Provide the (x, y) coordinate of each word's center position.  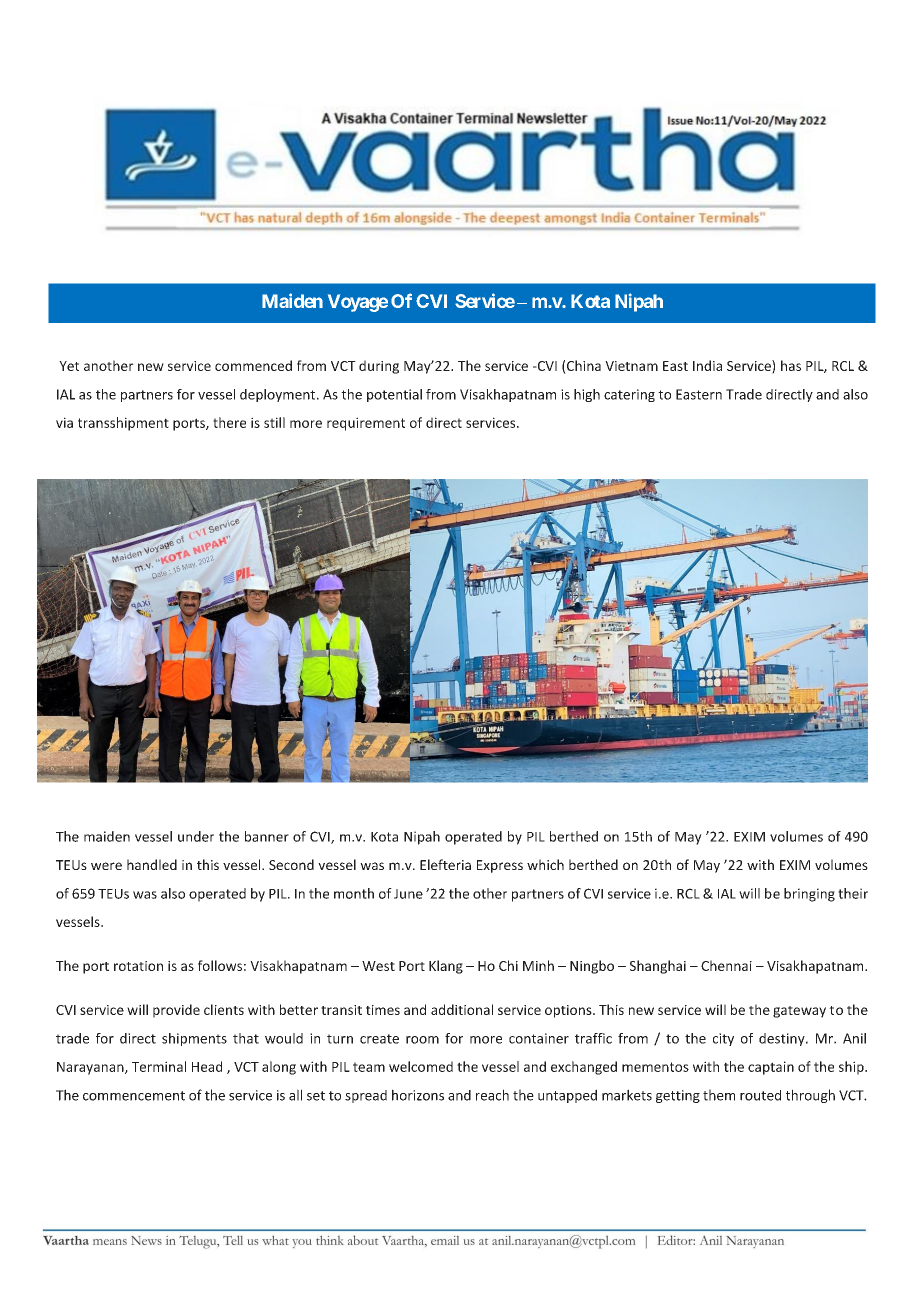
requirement (366, 424)
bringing (809, 895)
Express (500, 866)
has (791, 365)
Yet (69, 366)
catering (629, 395)
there (229, 422)
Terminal (159, 1066)
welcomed (421, 1066)
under (196, 836)
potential (394, 395)
